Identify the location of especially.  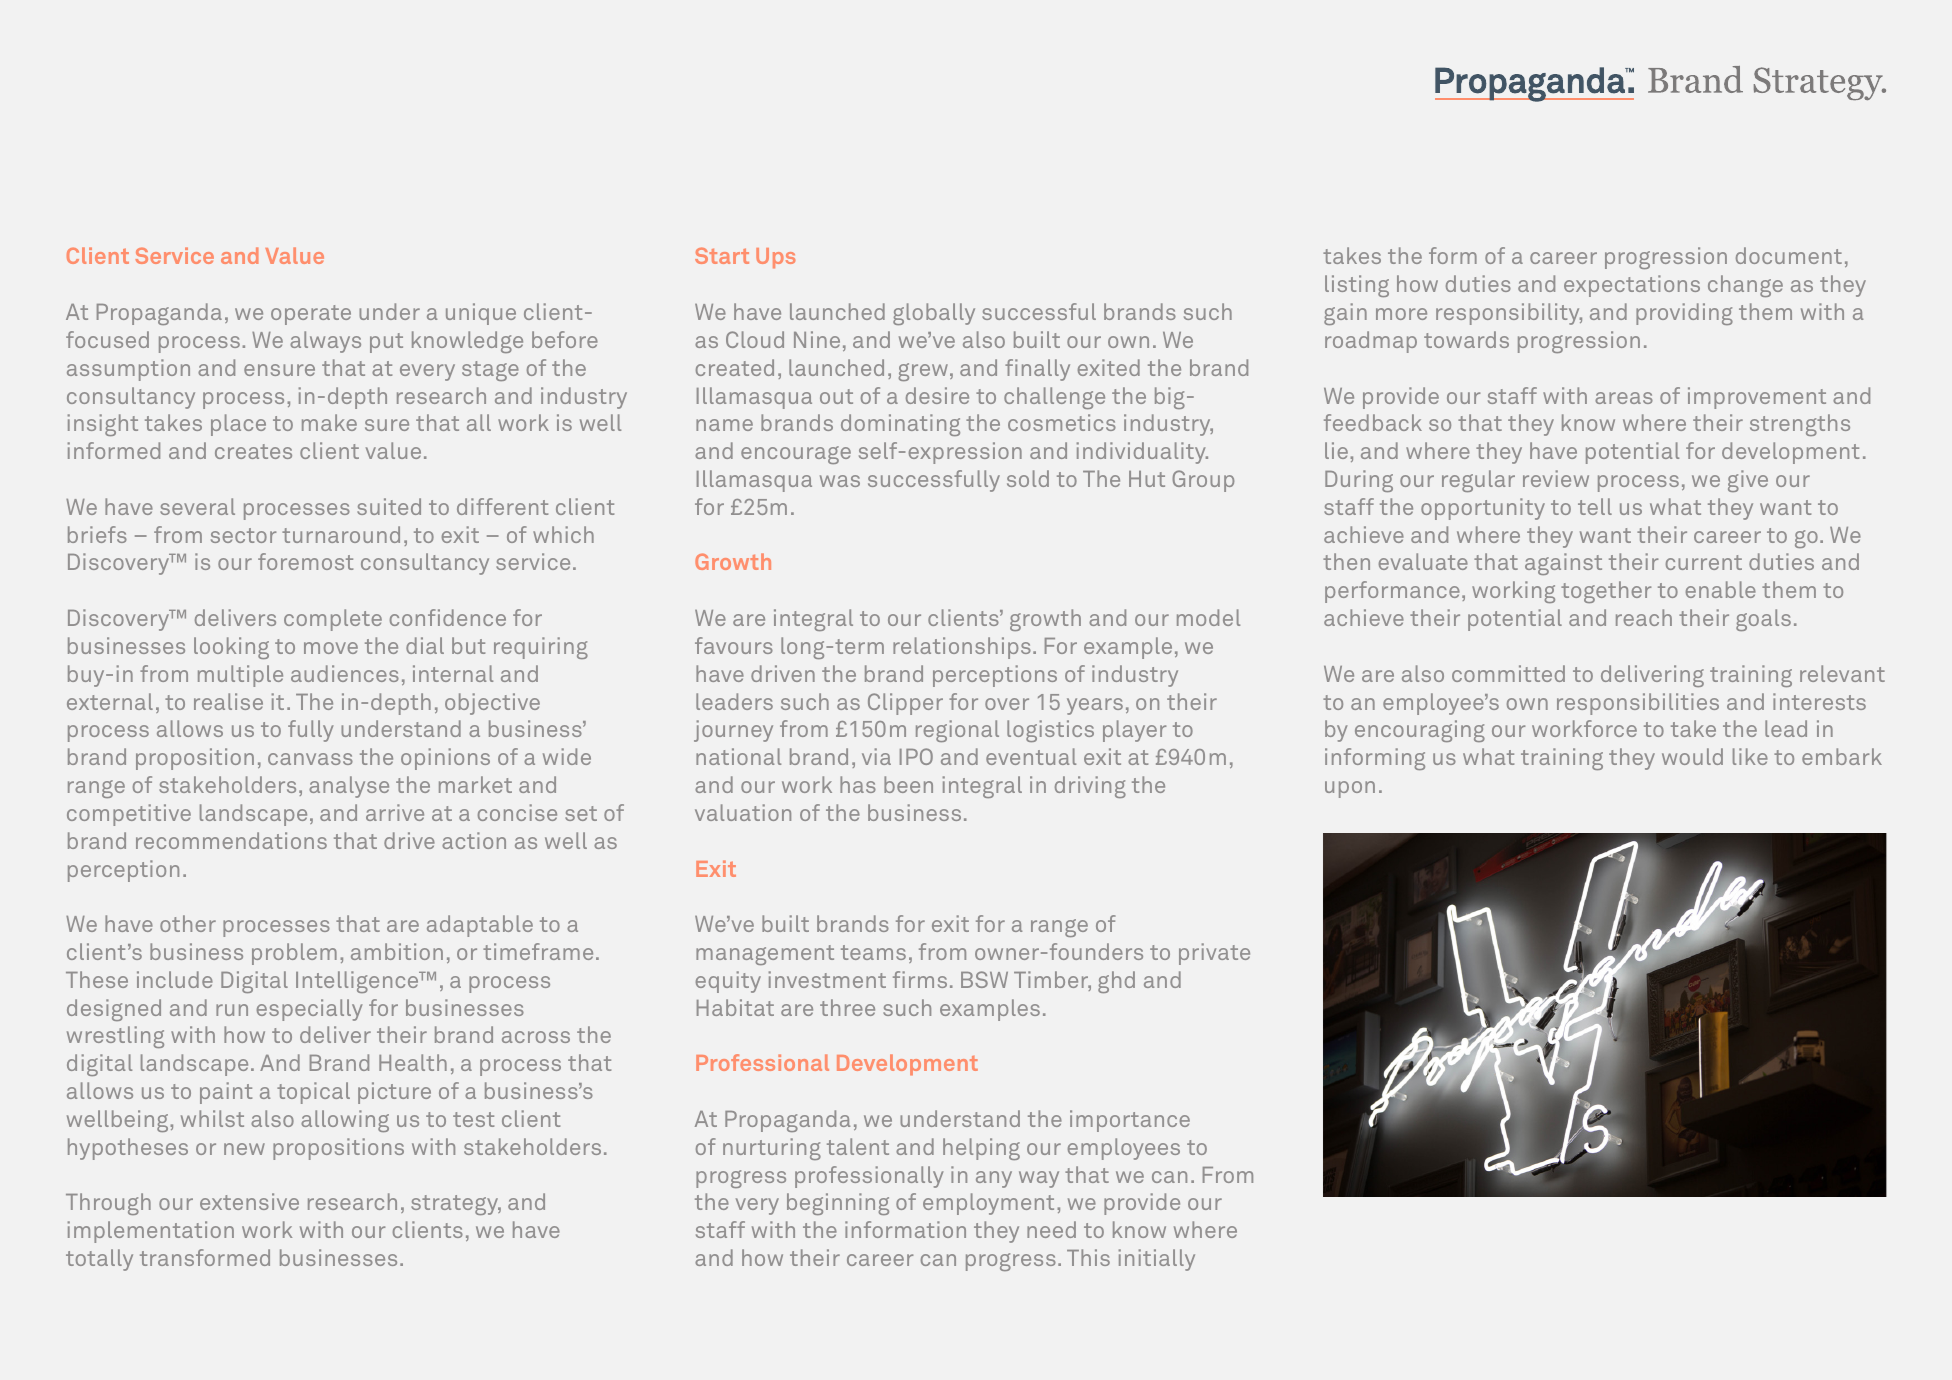
(310, 1010).
